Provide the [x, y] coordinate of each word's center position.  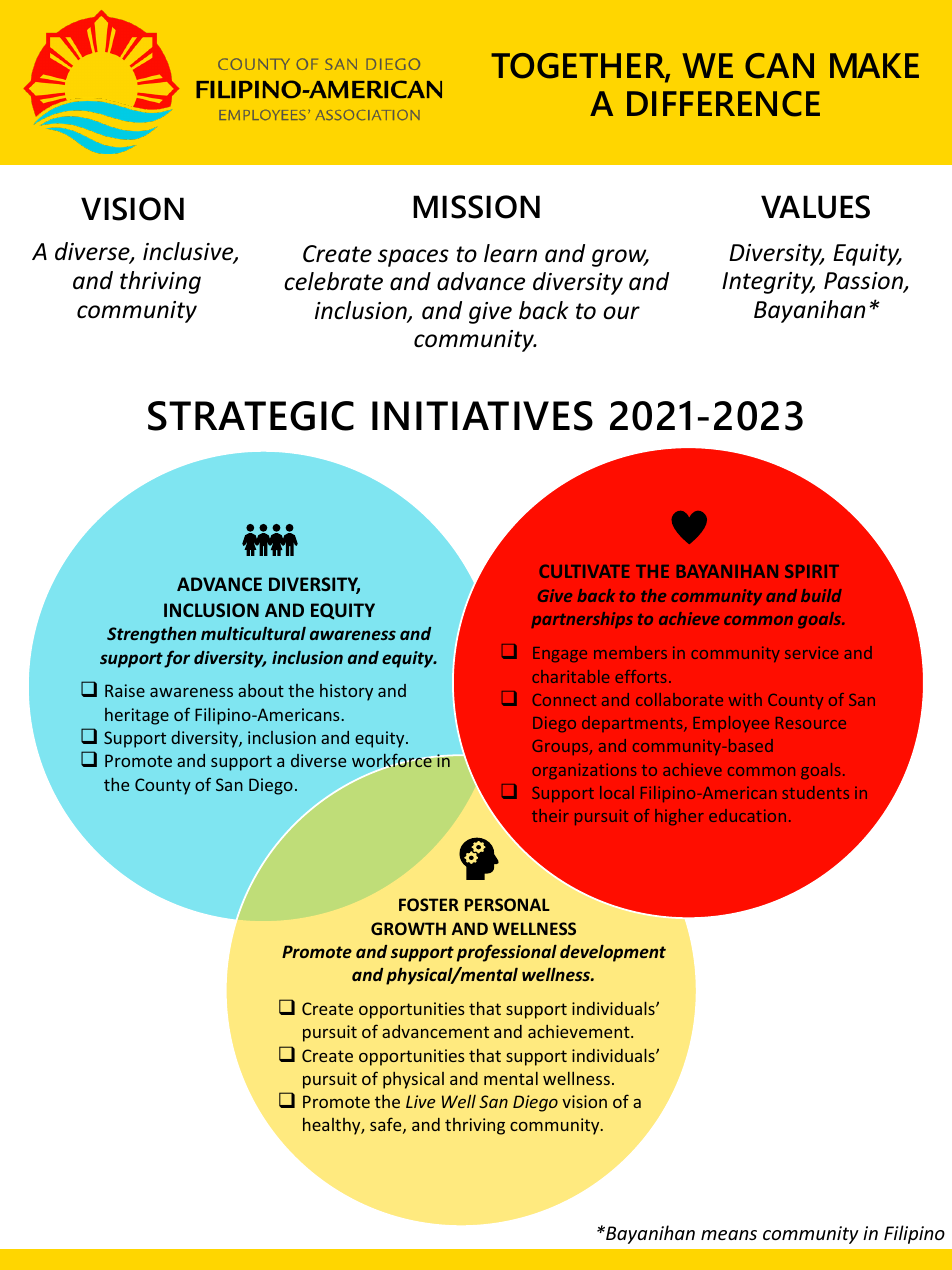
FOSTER [429, 904]
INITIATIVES [482, 416]
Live [420, 1101]
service [811, 652]
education [747, 815]
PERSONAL [507, 904]
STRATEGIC [251, 416]
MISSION [476, 207]
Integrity [768, 283]
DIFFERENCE [723, 104]
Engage [560, 654]
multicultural [253, 633]
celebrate [333, 281]
